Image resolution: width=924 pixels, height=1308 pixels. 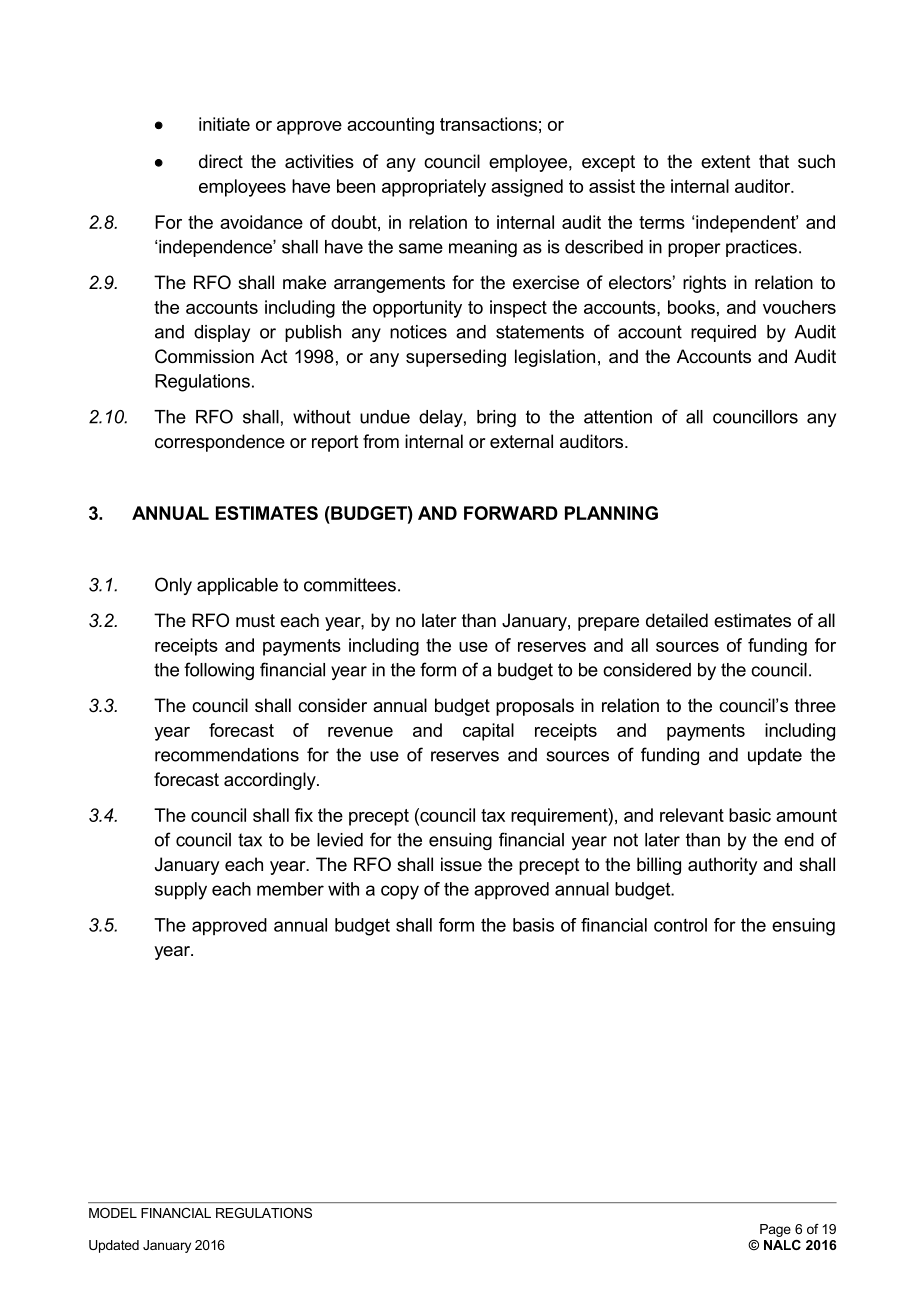 I want to click on capital, so click(x=488, y=732).
